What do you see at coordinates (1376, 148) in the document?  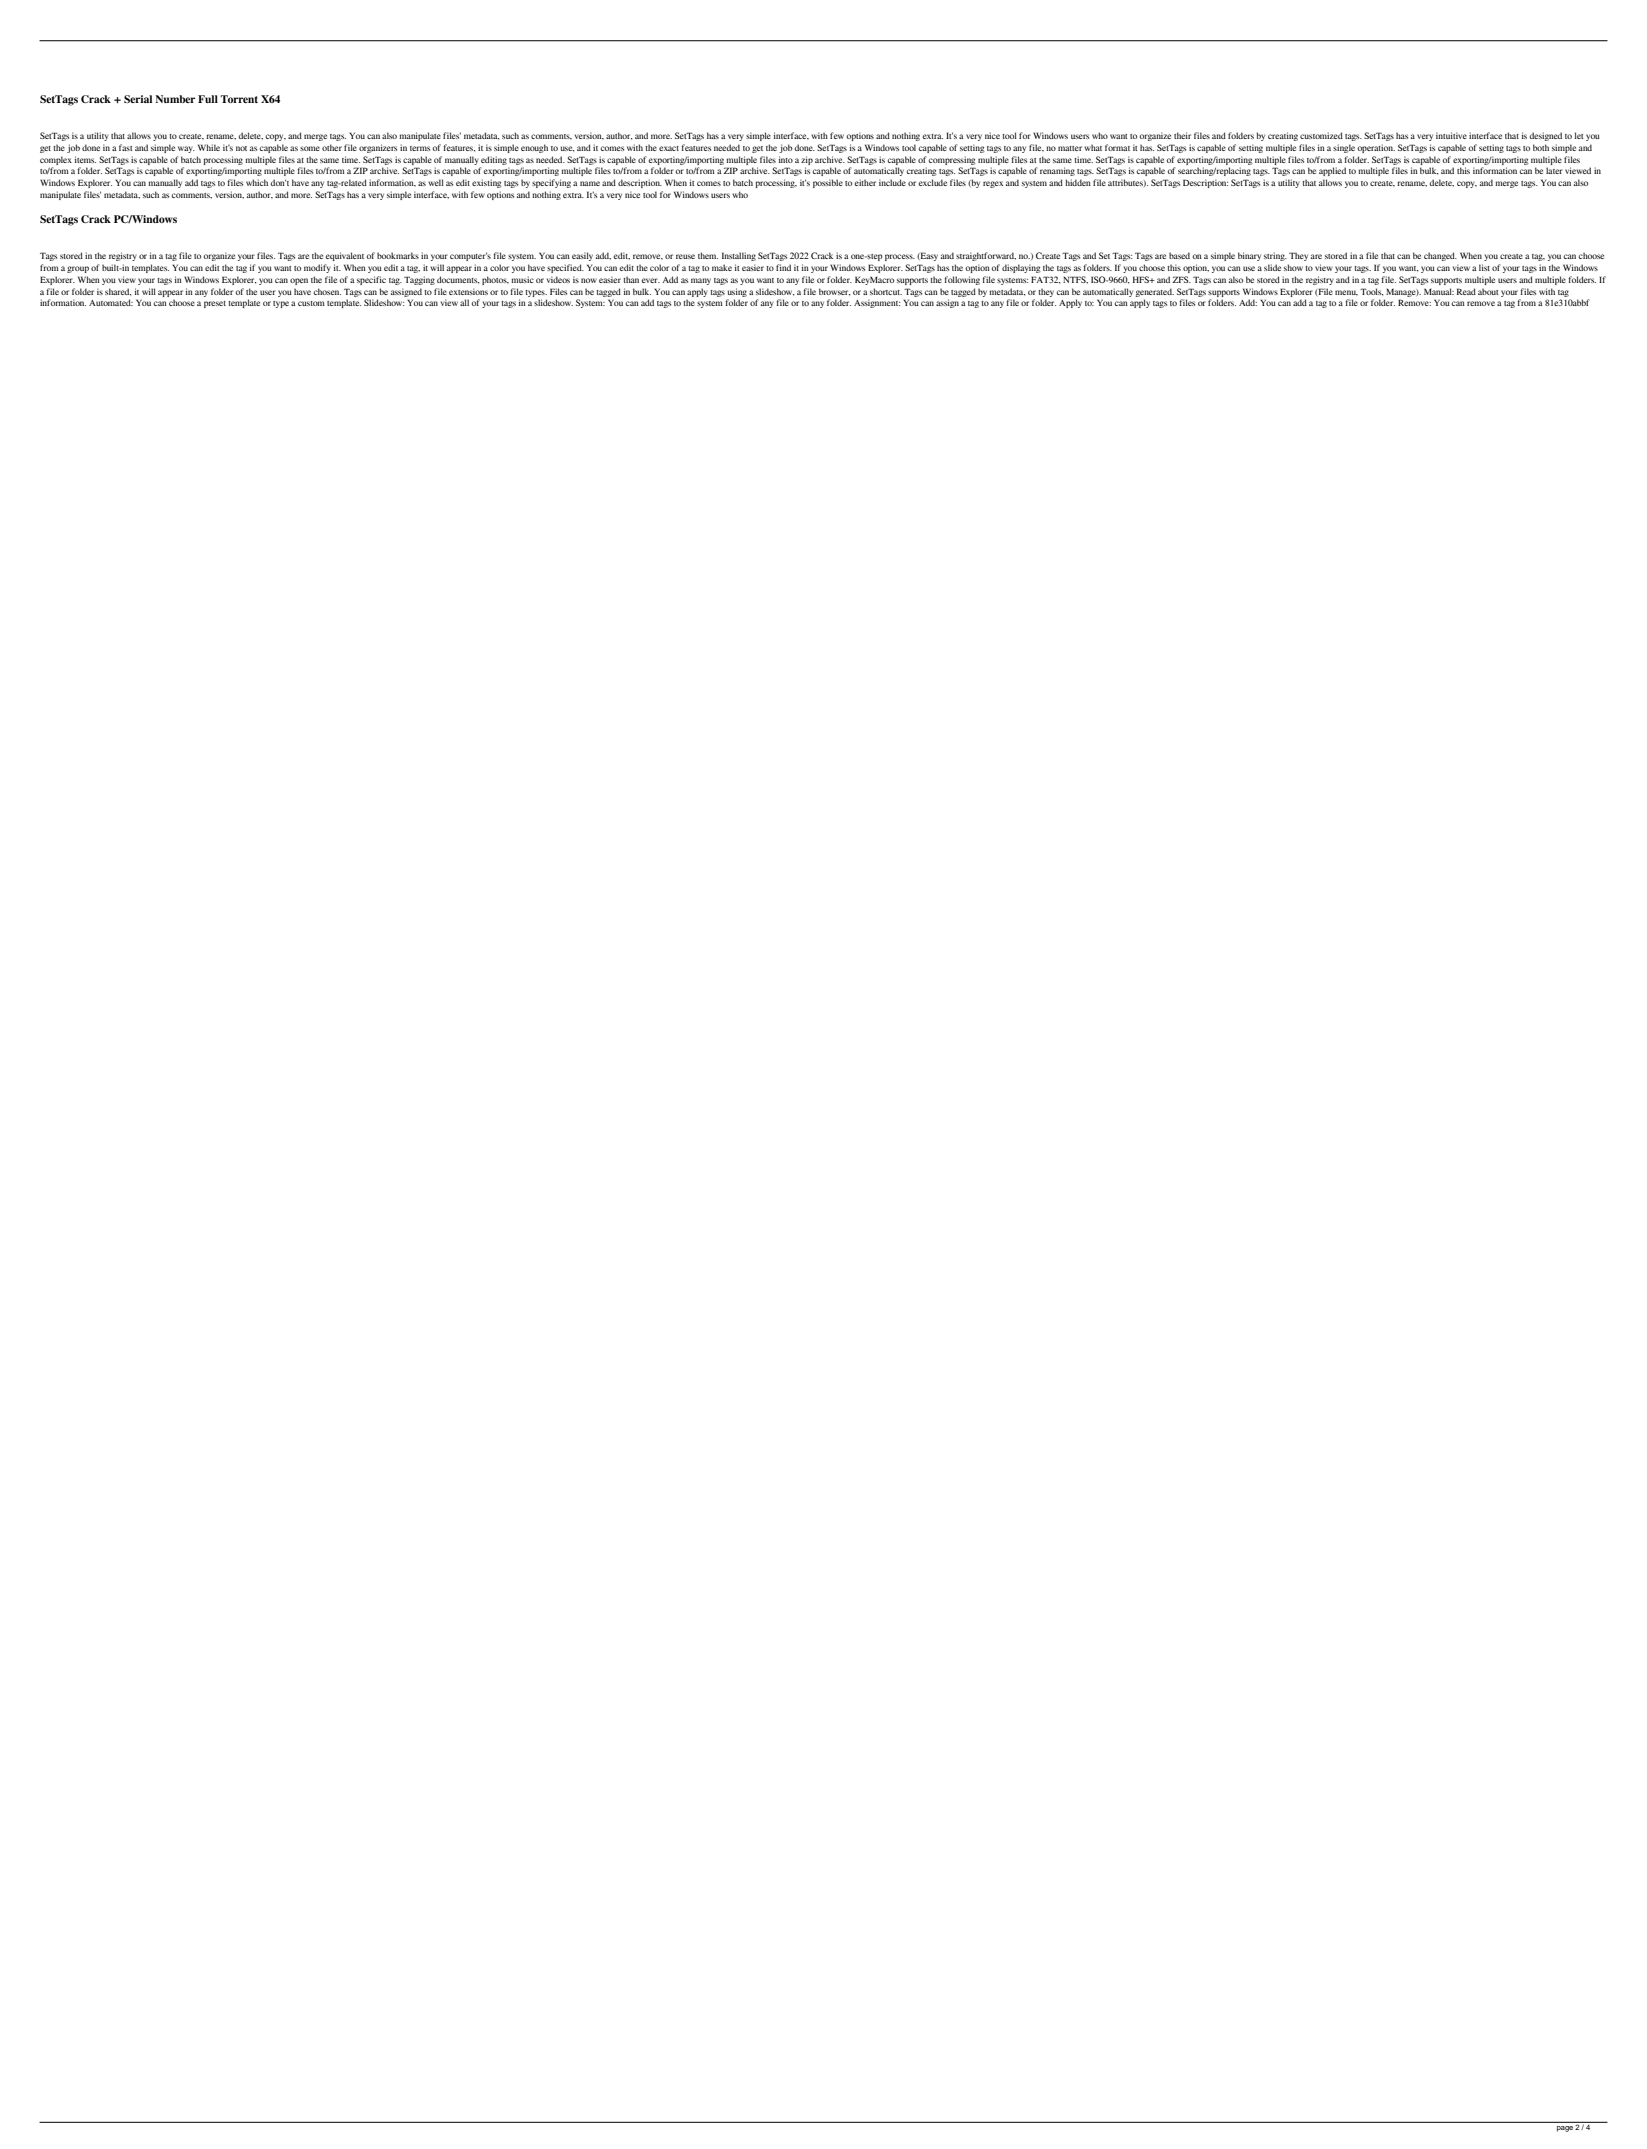 I see `operation` at bounding box center [1376, 148].
